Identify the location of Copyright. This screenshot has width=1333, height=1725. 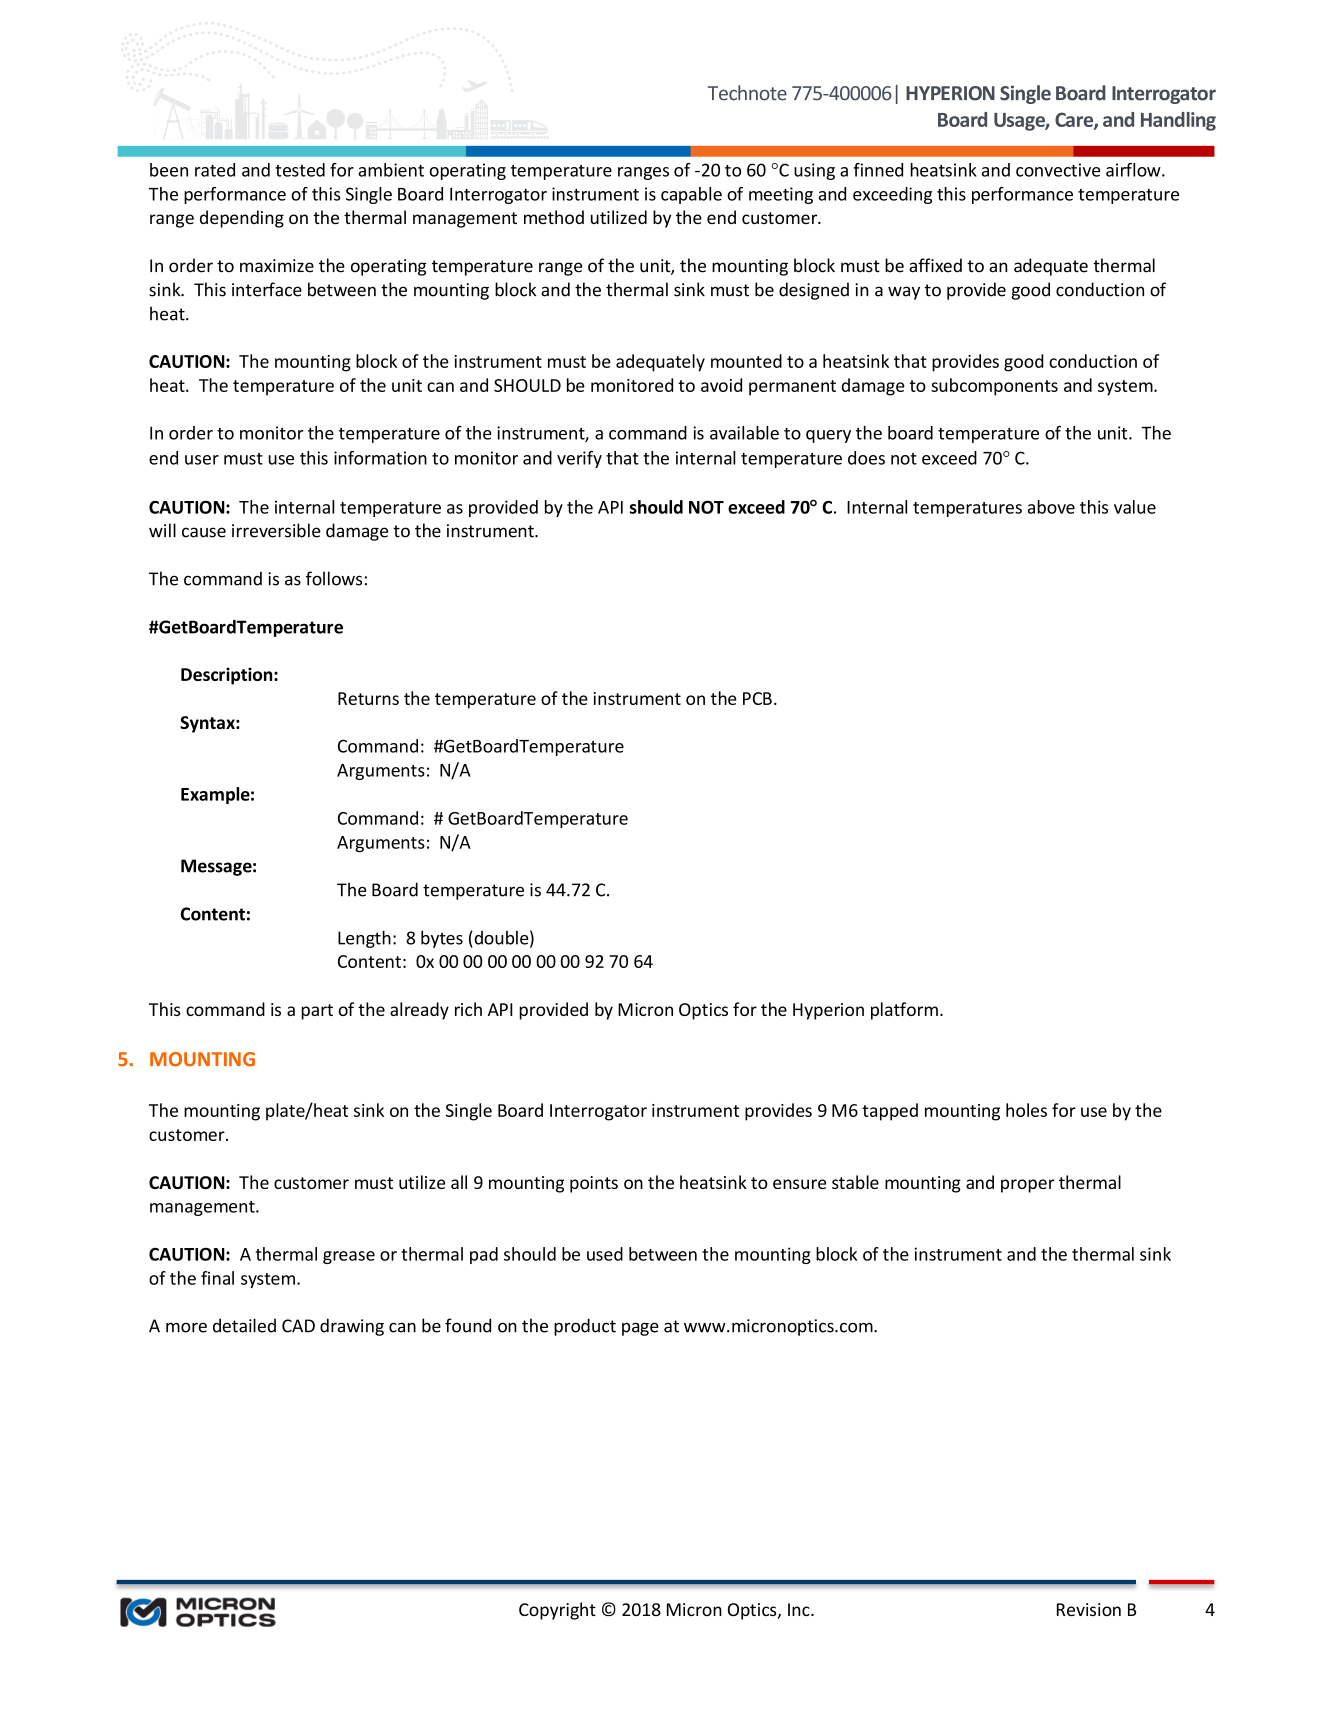
(557, 1611).
